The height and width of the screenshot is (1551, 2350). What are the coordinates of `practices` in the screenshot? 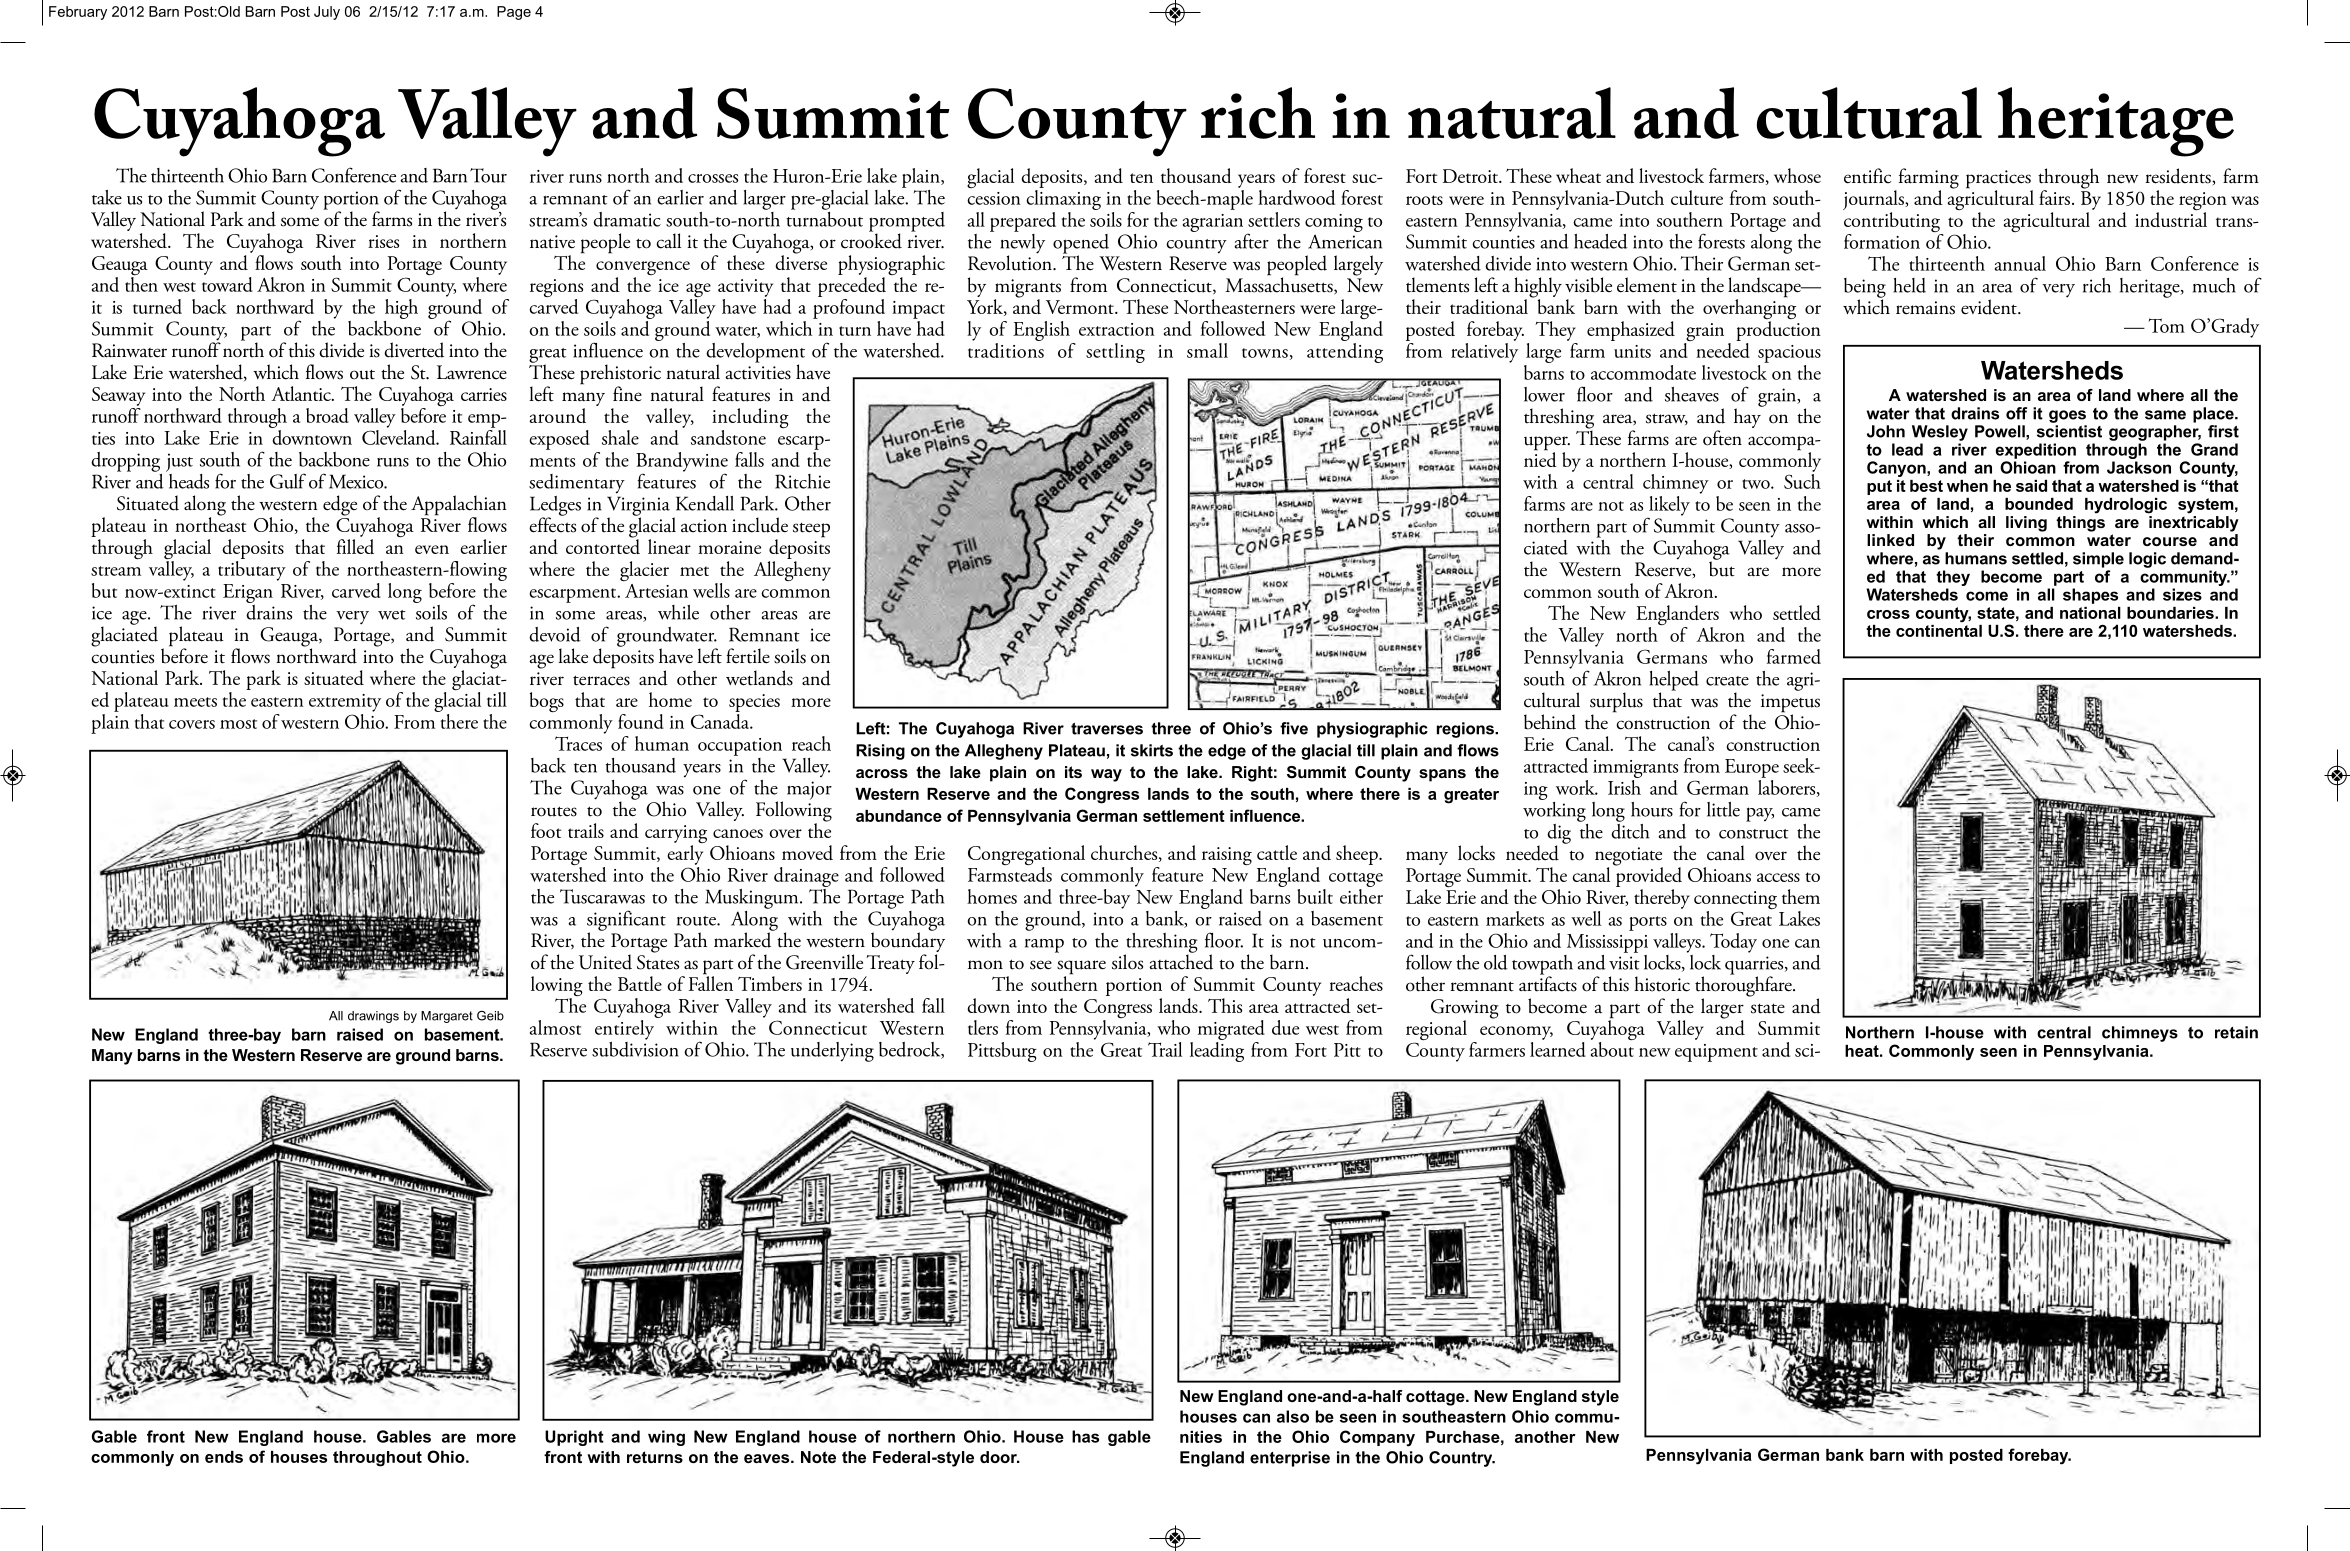 It's located at (1999, 180).
